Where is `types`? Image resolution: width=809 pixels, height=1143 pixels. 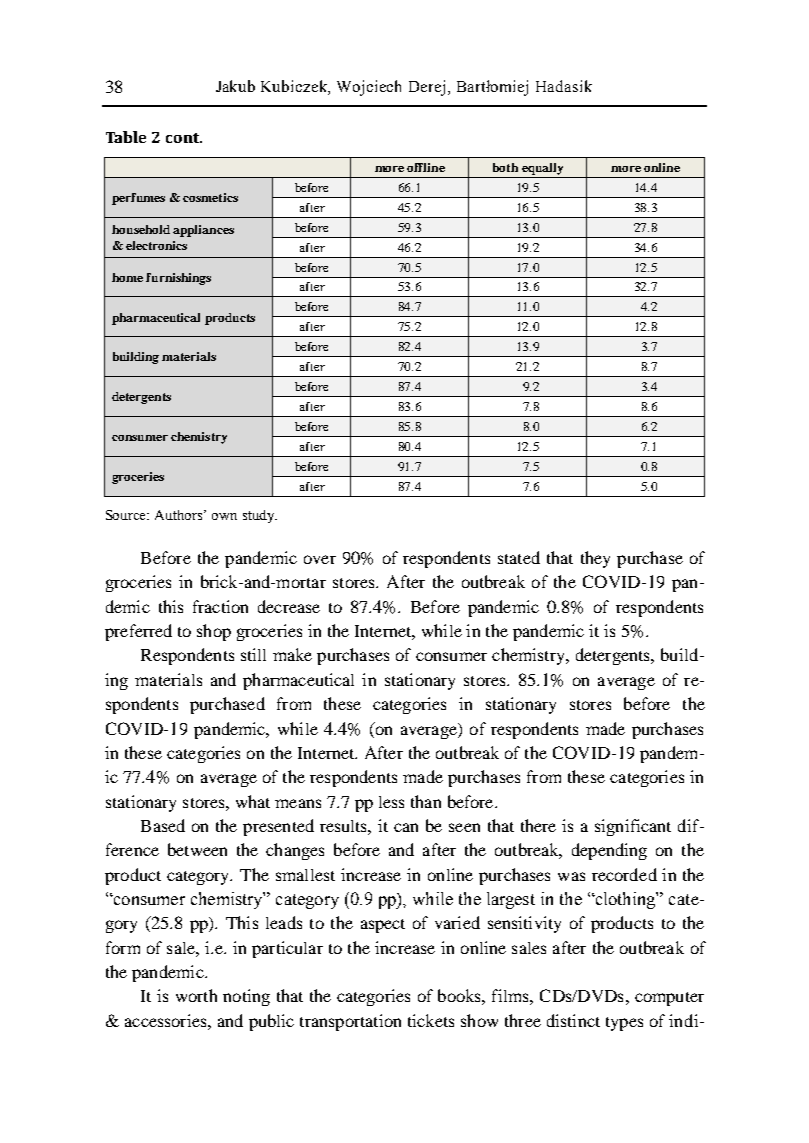
types is located at coordinates (624, 1024).
